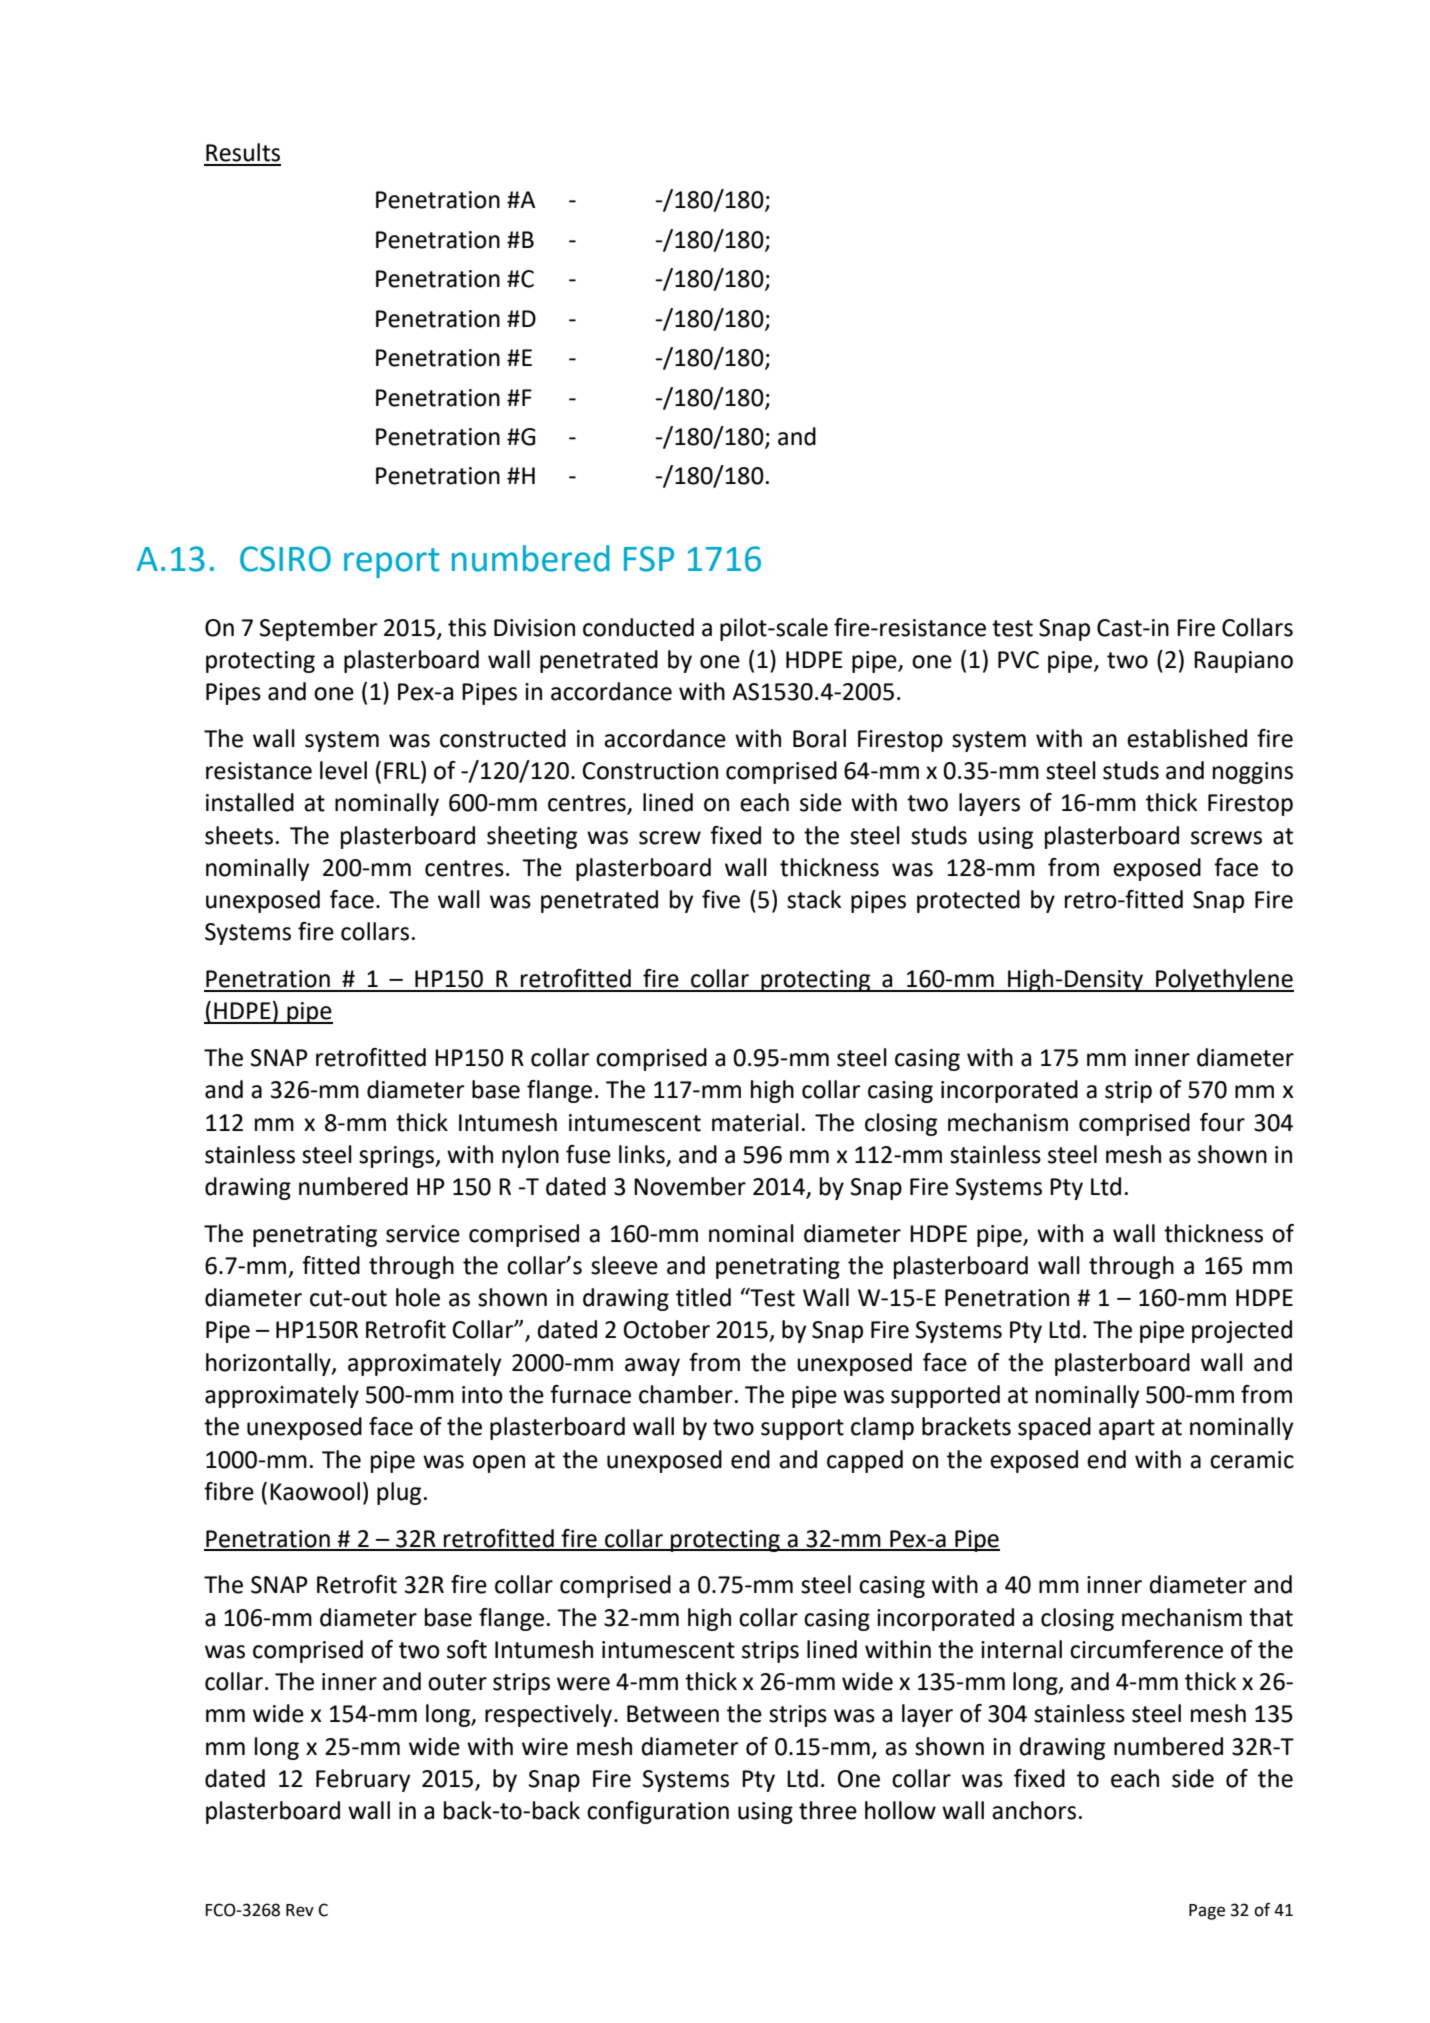 This document has height=2023, width=1430. Describe the element at coordinates (1127, 1429) in the document. I see `apart` at that location.
